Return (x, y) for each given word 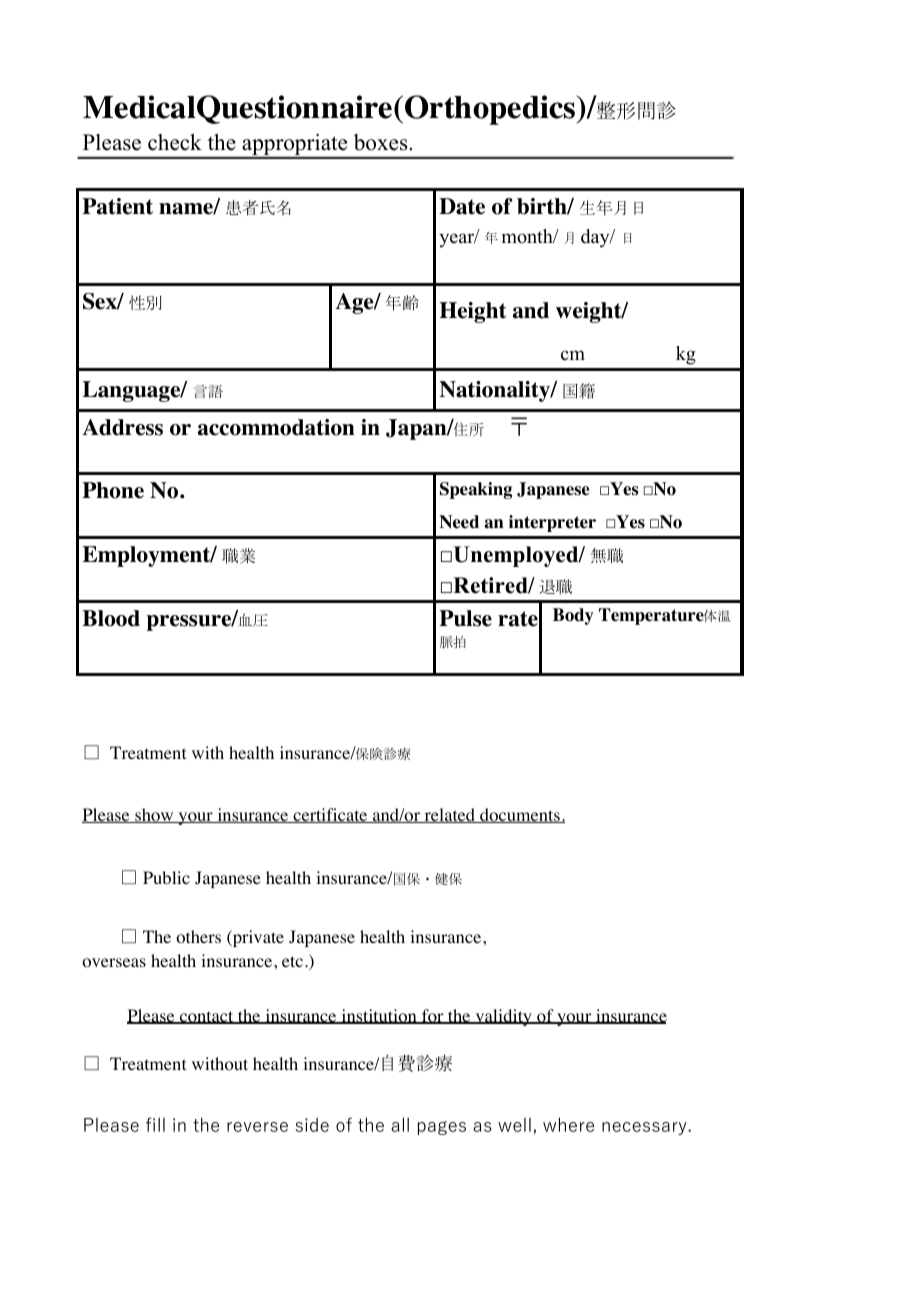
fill (155, 1124)
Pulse (465, 618)
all (400, 1124)
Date (462, 206)
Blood (111, 618)
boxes (382, 142)
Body (573, 616)
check (175, 142)
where (568, 1124)
